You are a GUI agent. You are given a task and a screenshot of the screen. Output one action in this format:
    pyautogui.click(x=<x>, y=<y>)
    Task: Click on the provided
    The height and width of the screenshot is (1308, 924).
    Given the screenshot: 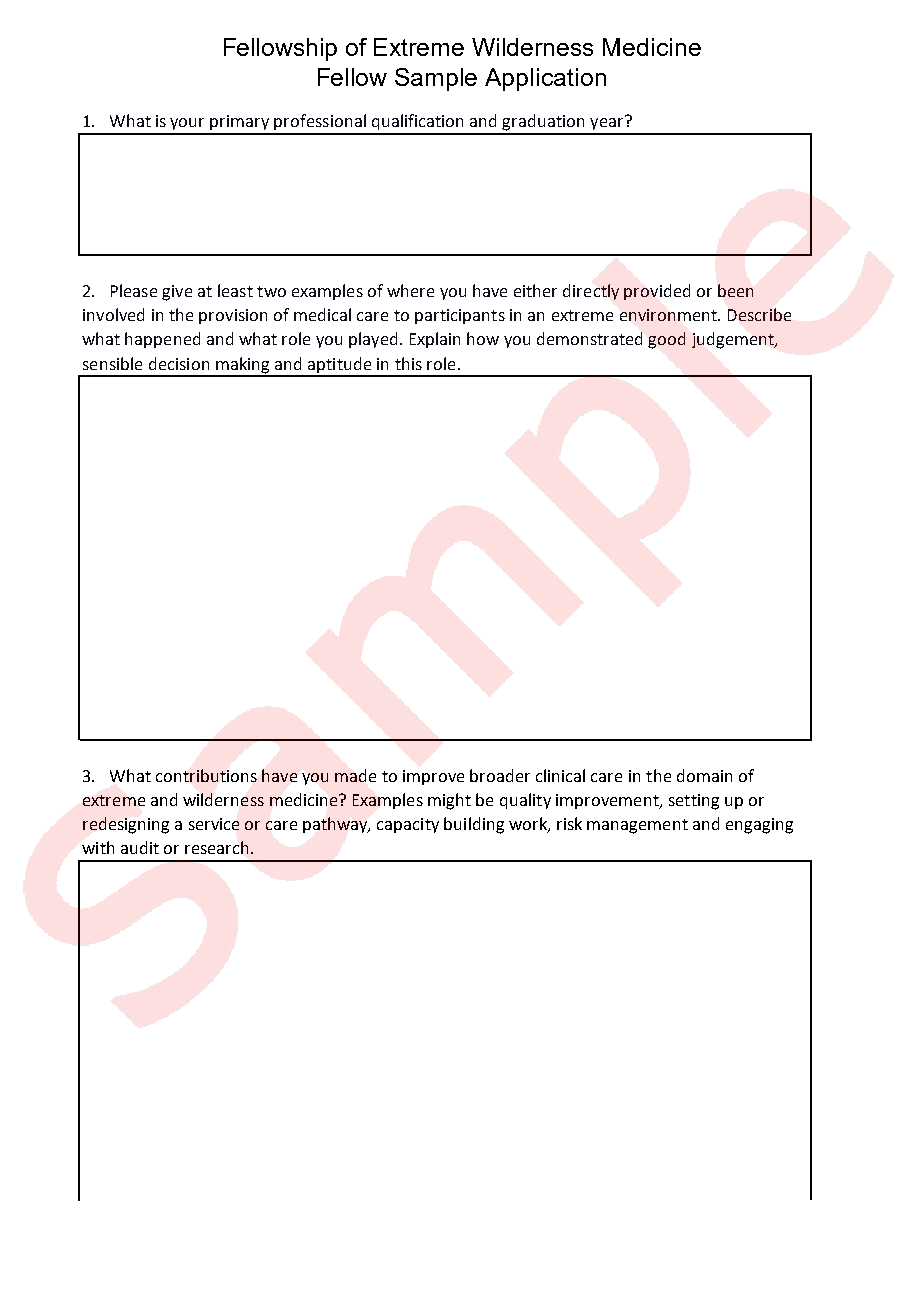 What is the action you would take?
    pyautogui.click(x=657, y=292)
